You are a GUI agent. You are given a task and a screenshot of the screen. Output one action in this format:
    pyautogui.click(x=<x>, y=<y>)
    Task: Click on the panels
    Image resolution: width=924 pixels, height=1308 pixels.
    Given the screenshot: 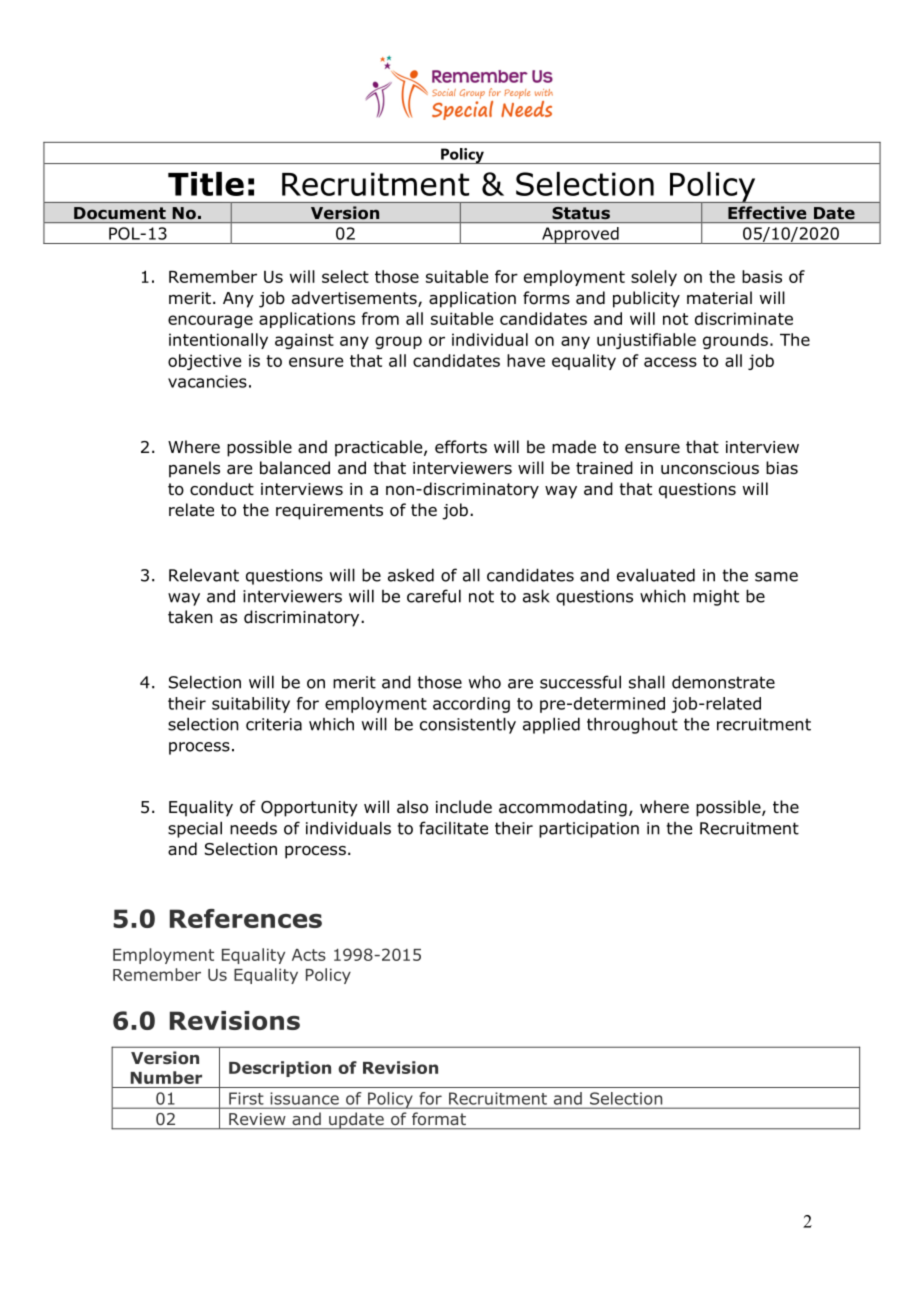 What is the action you would take?
    pyautogui.click(x=194, y=469)
